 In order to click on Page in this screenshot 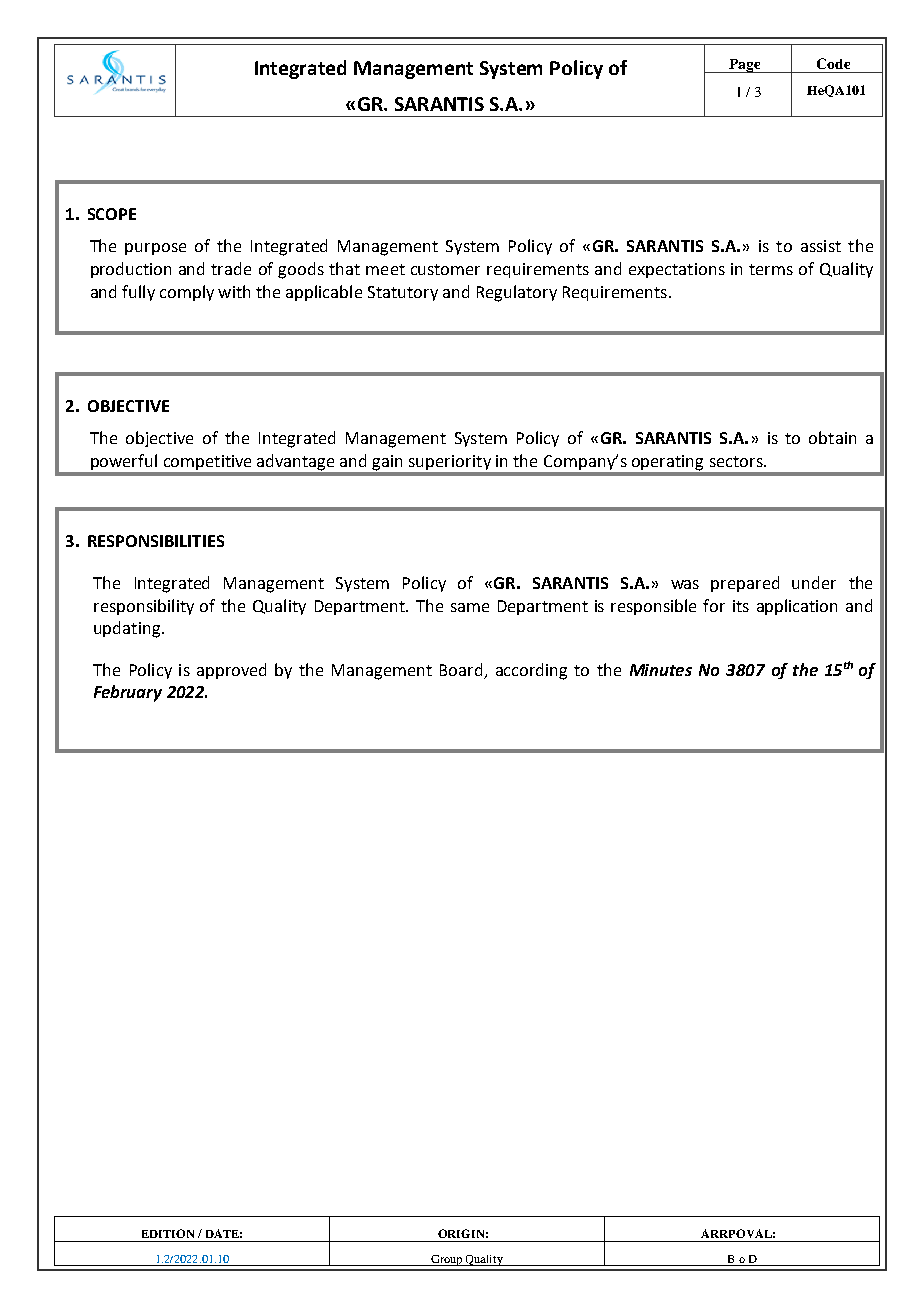, I will do `click(745, 66)`.
